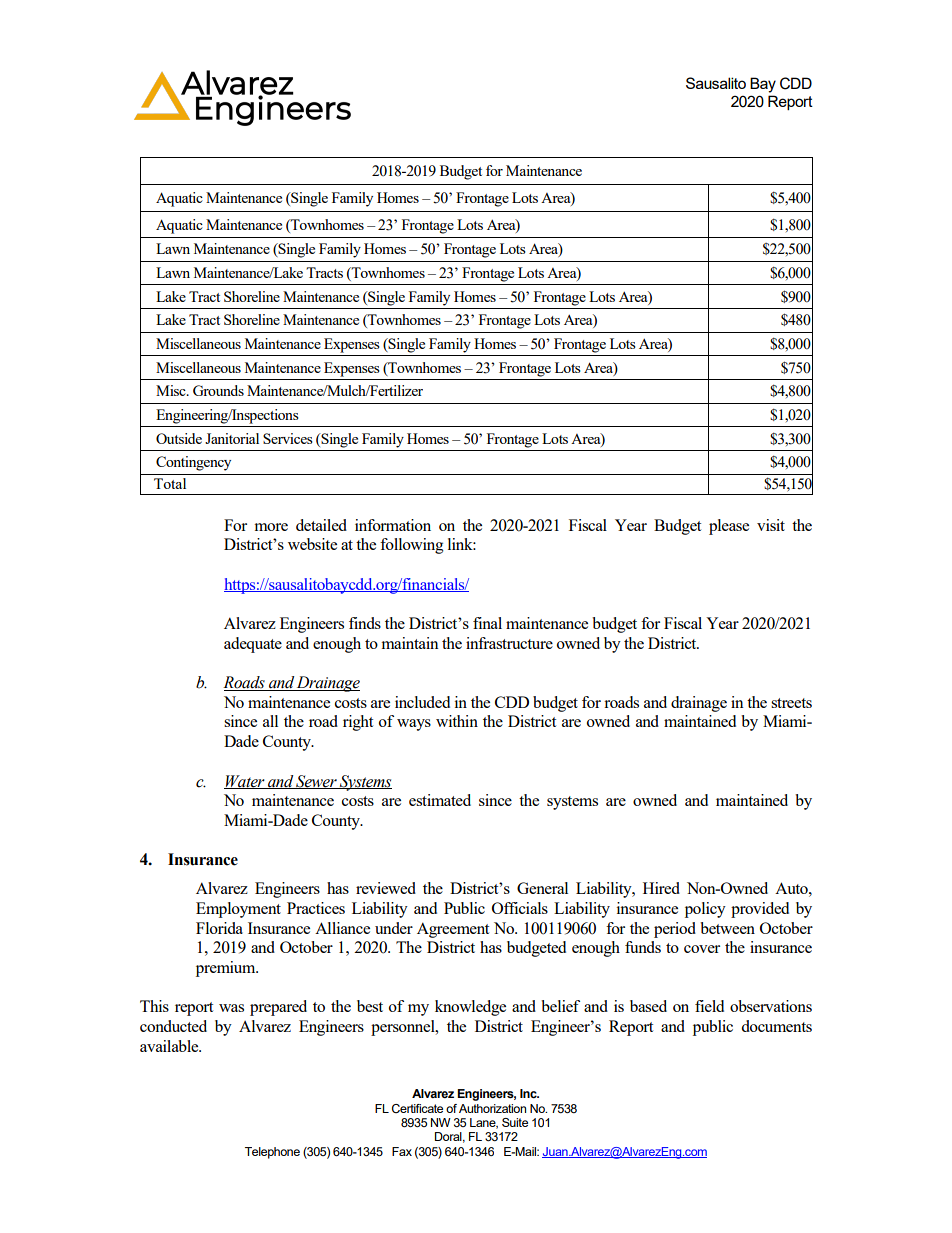 The width and height of the document is (952, 1233). Describe the element at coordinates (288, 438) in the document. I see `Services` at that location.
